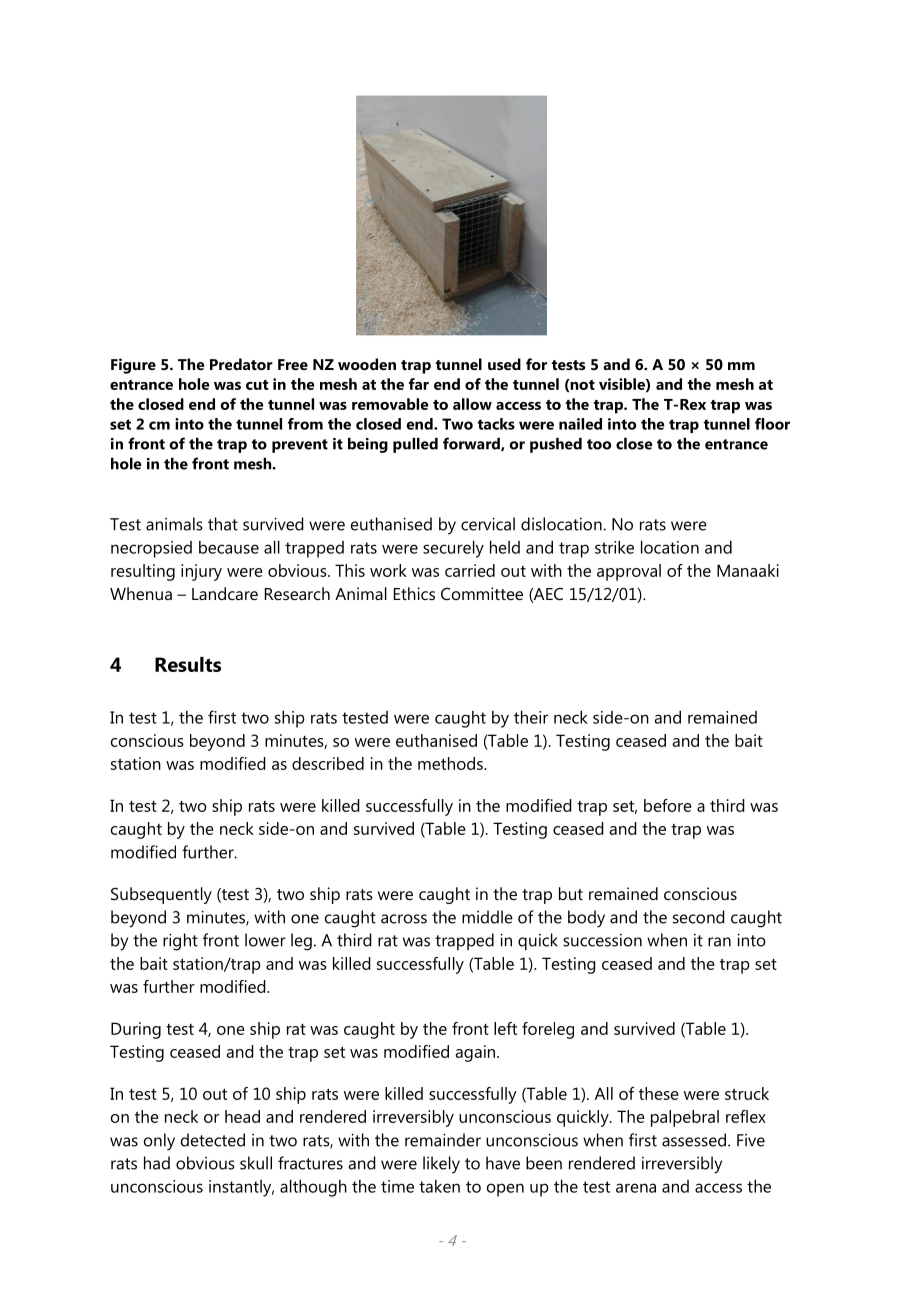 This screenshot has width=924, height=1308. What do you see at coordinates (213, 1140) in the screenshot?
I see `detected` at bounding box center [213, 1140].
